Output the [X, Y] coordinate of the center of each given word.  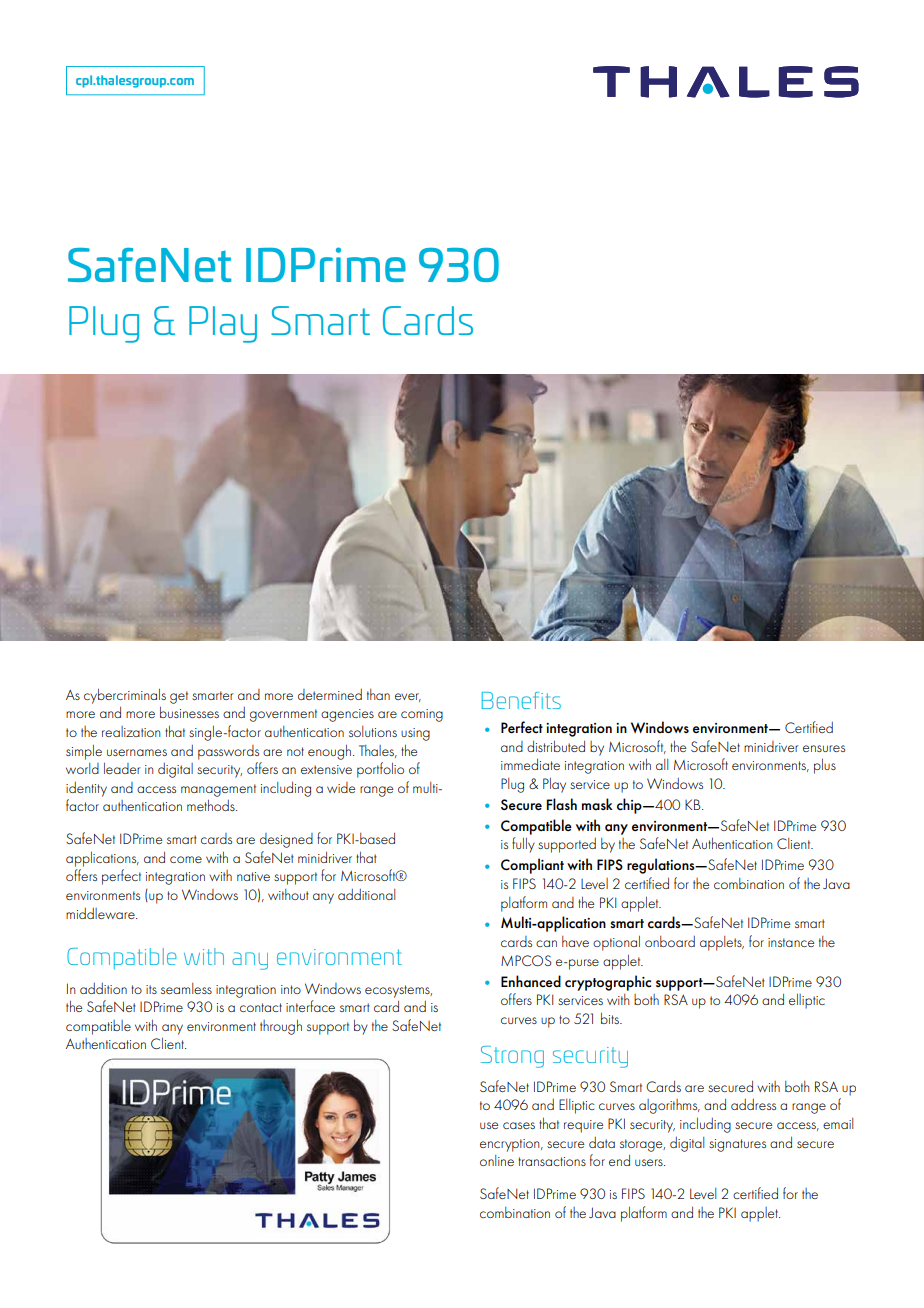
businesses [189, 712]
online [497, 1160]
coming [422, 715]
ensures [824, 748]
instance [791, 942]
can [546, 943]
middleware [101, 913]
